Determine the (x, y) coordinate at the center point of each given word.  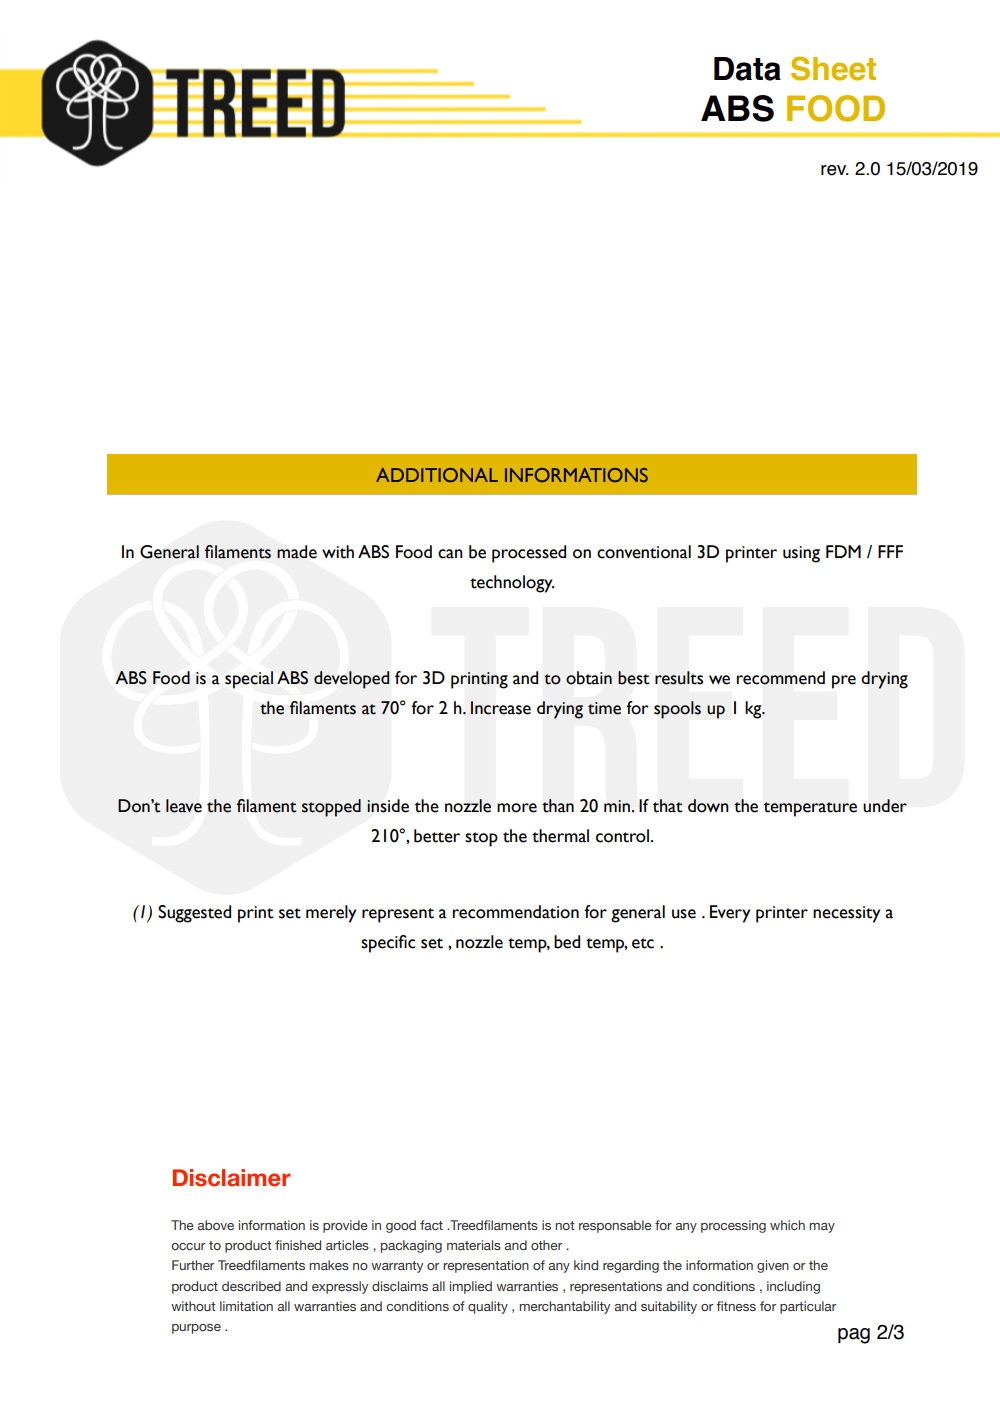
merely (331, 914)
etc (643, 943)
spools (677, 710)
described (251, 1286)
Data (747, 69)
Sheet (833, 68)
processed (529, 554)
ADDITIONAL (437, 475)
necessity (846, 914)
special (249, 680)
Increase (501, 708)
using (801, 554)
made (297, 552)
